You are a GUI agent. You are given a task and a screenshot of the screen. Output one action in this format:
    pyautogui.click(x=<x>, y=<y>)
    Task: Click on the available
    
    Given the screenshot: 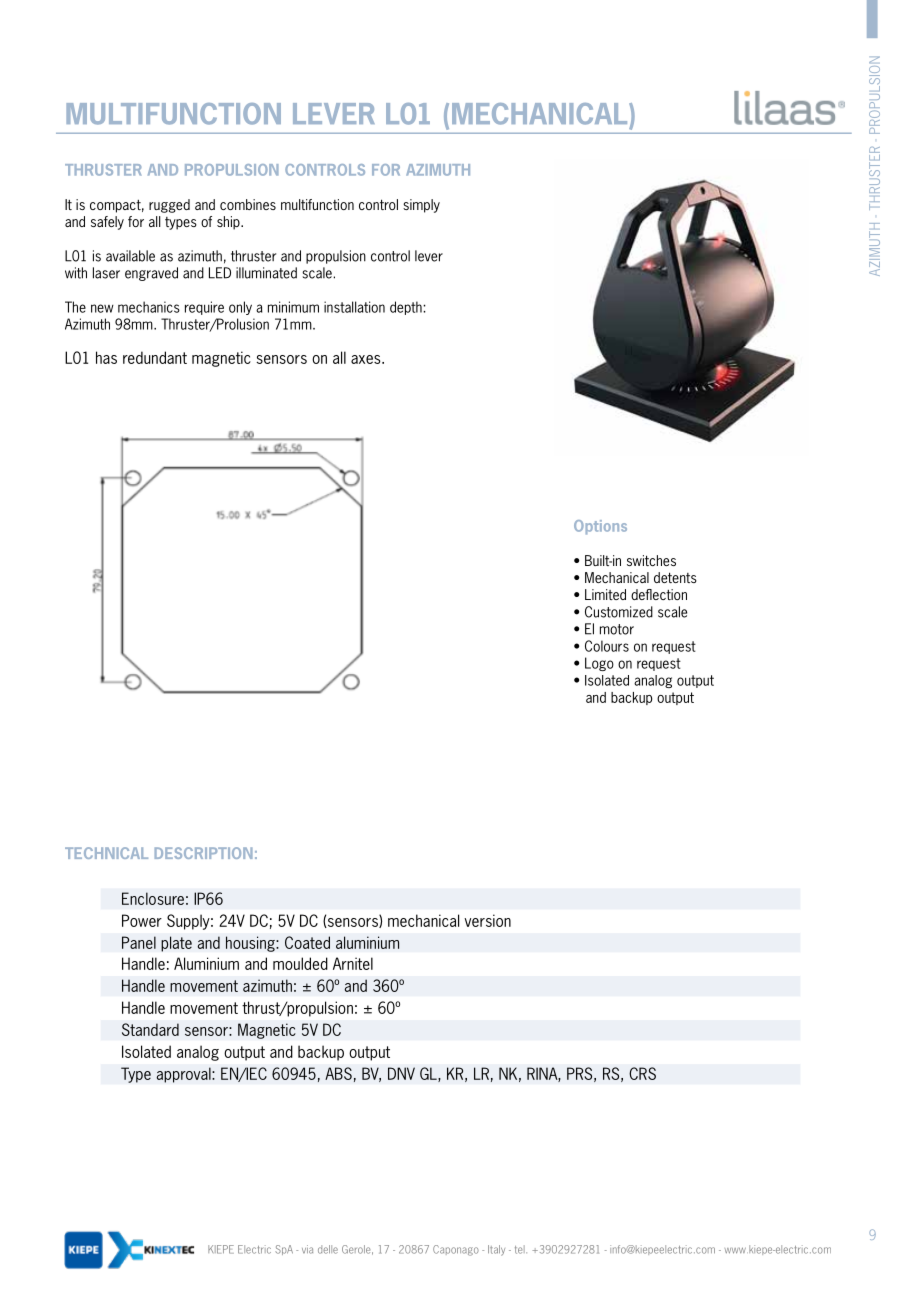 What is the action you would take?
    pyautogui.click(x=130, y=256)
